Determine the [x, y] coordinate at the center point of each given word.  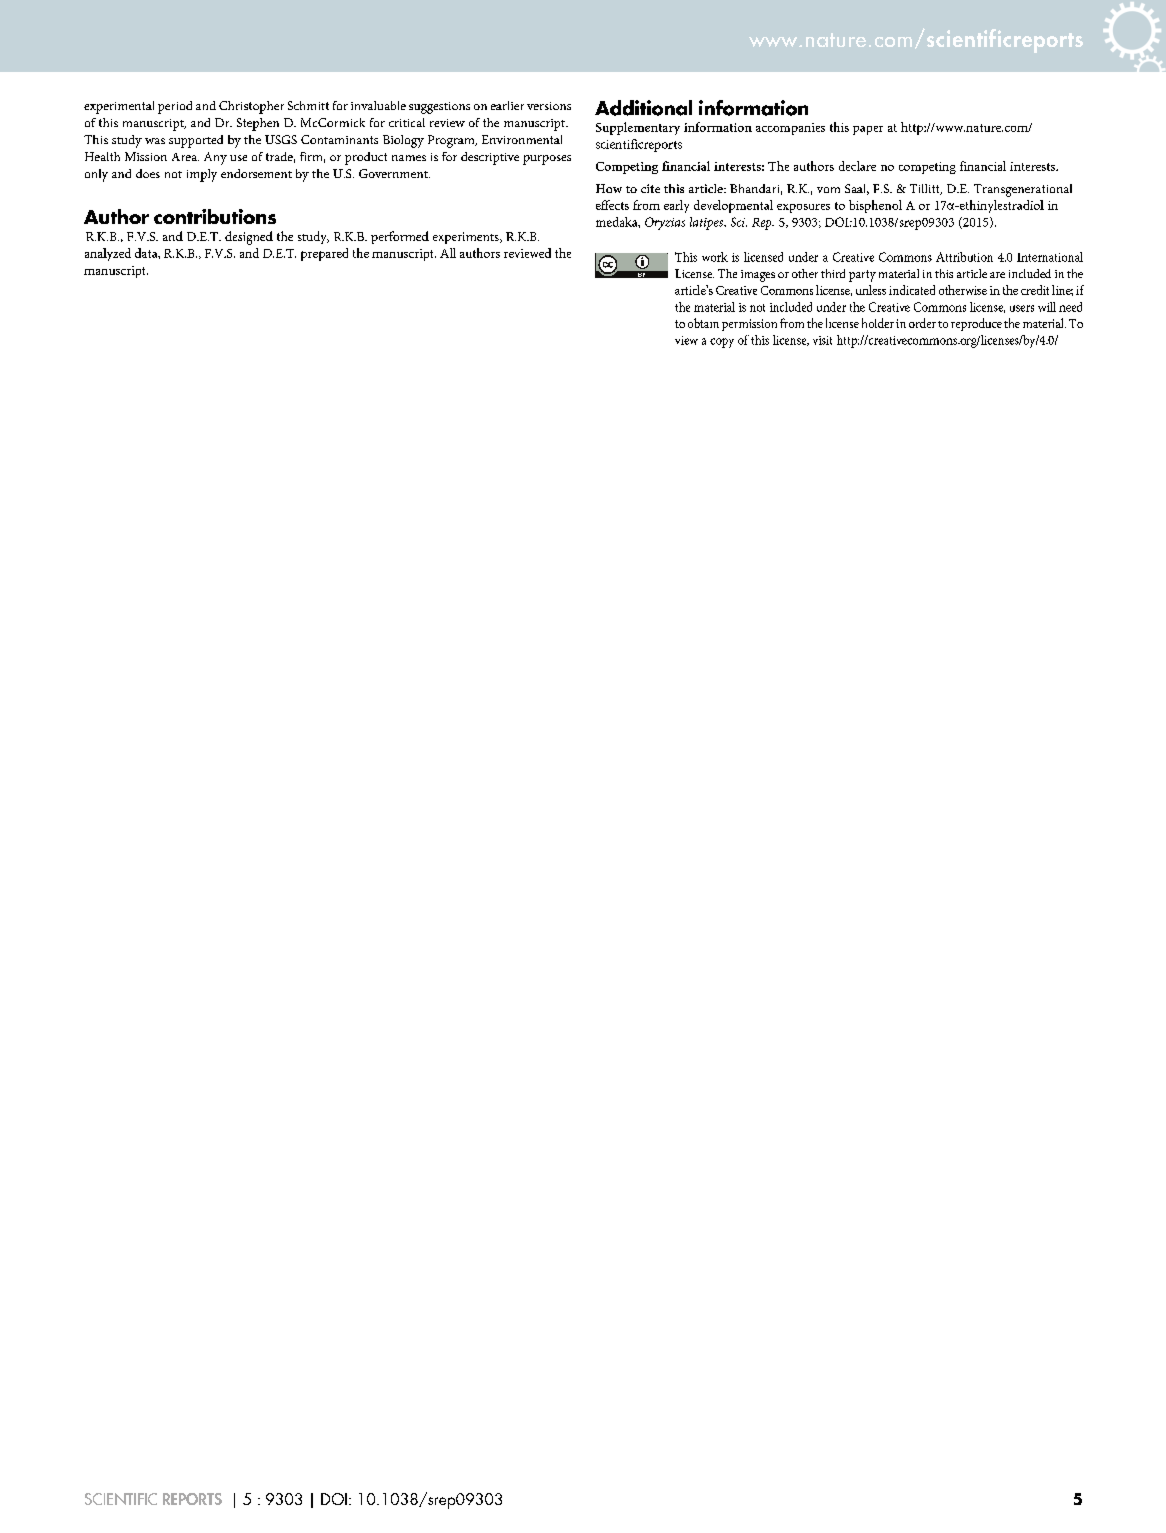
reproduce [976, 324]
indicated [912, 290]
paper [868, 130]
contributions [215, 216]
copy [722, 343]
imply [202, 175]
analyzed [108, 254]
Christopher [251, 107]
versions [549, 106]
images [758, 276]
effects [612, 205]
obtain [703, 323]
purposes [547, 160]
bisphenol [875, 206]
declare [857, 166]
